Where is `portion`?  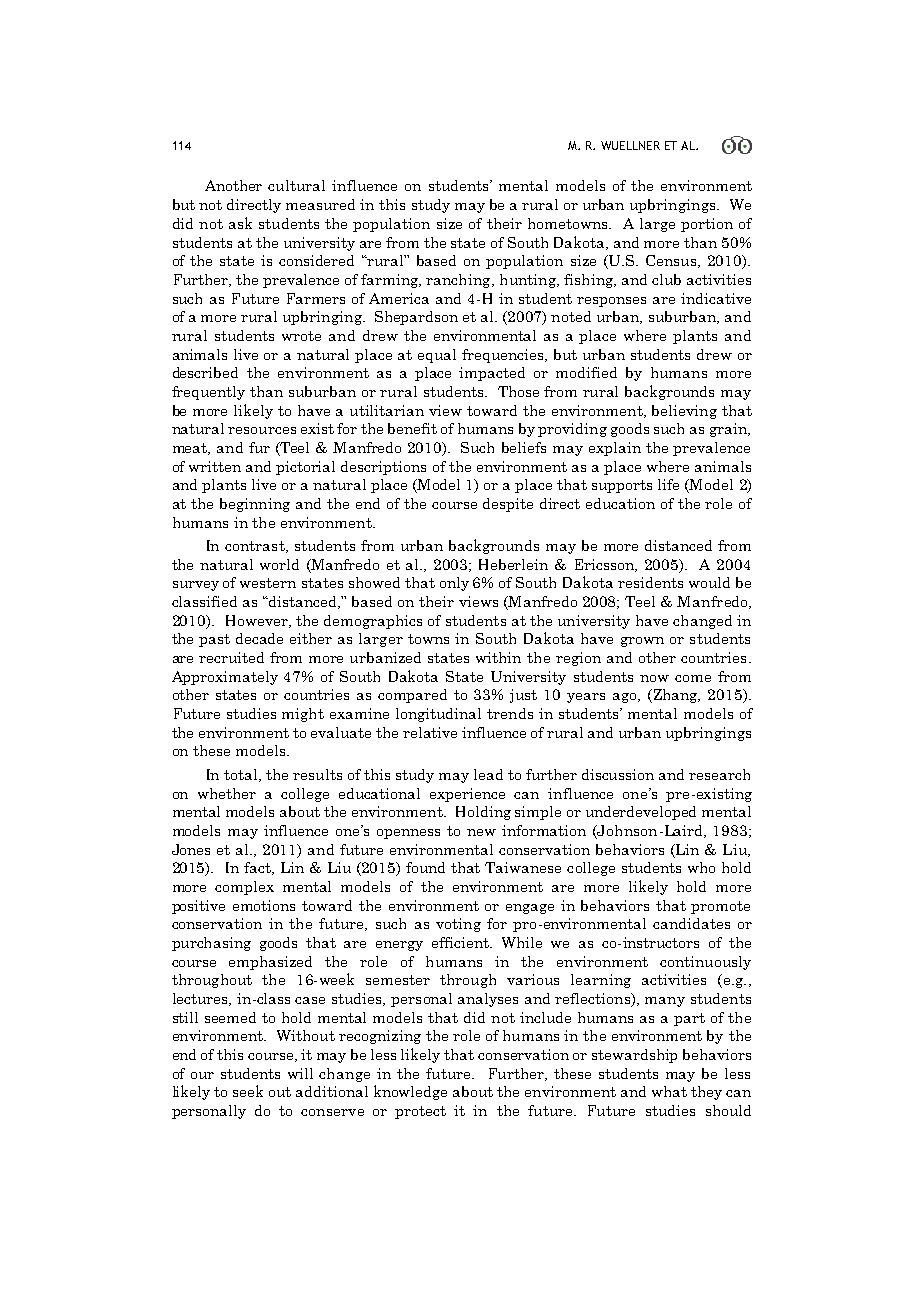
portion is located at coordinates (707, 225).
